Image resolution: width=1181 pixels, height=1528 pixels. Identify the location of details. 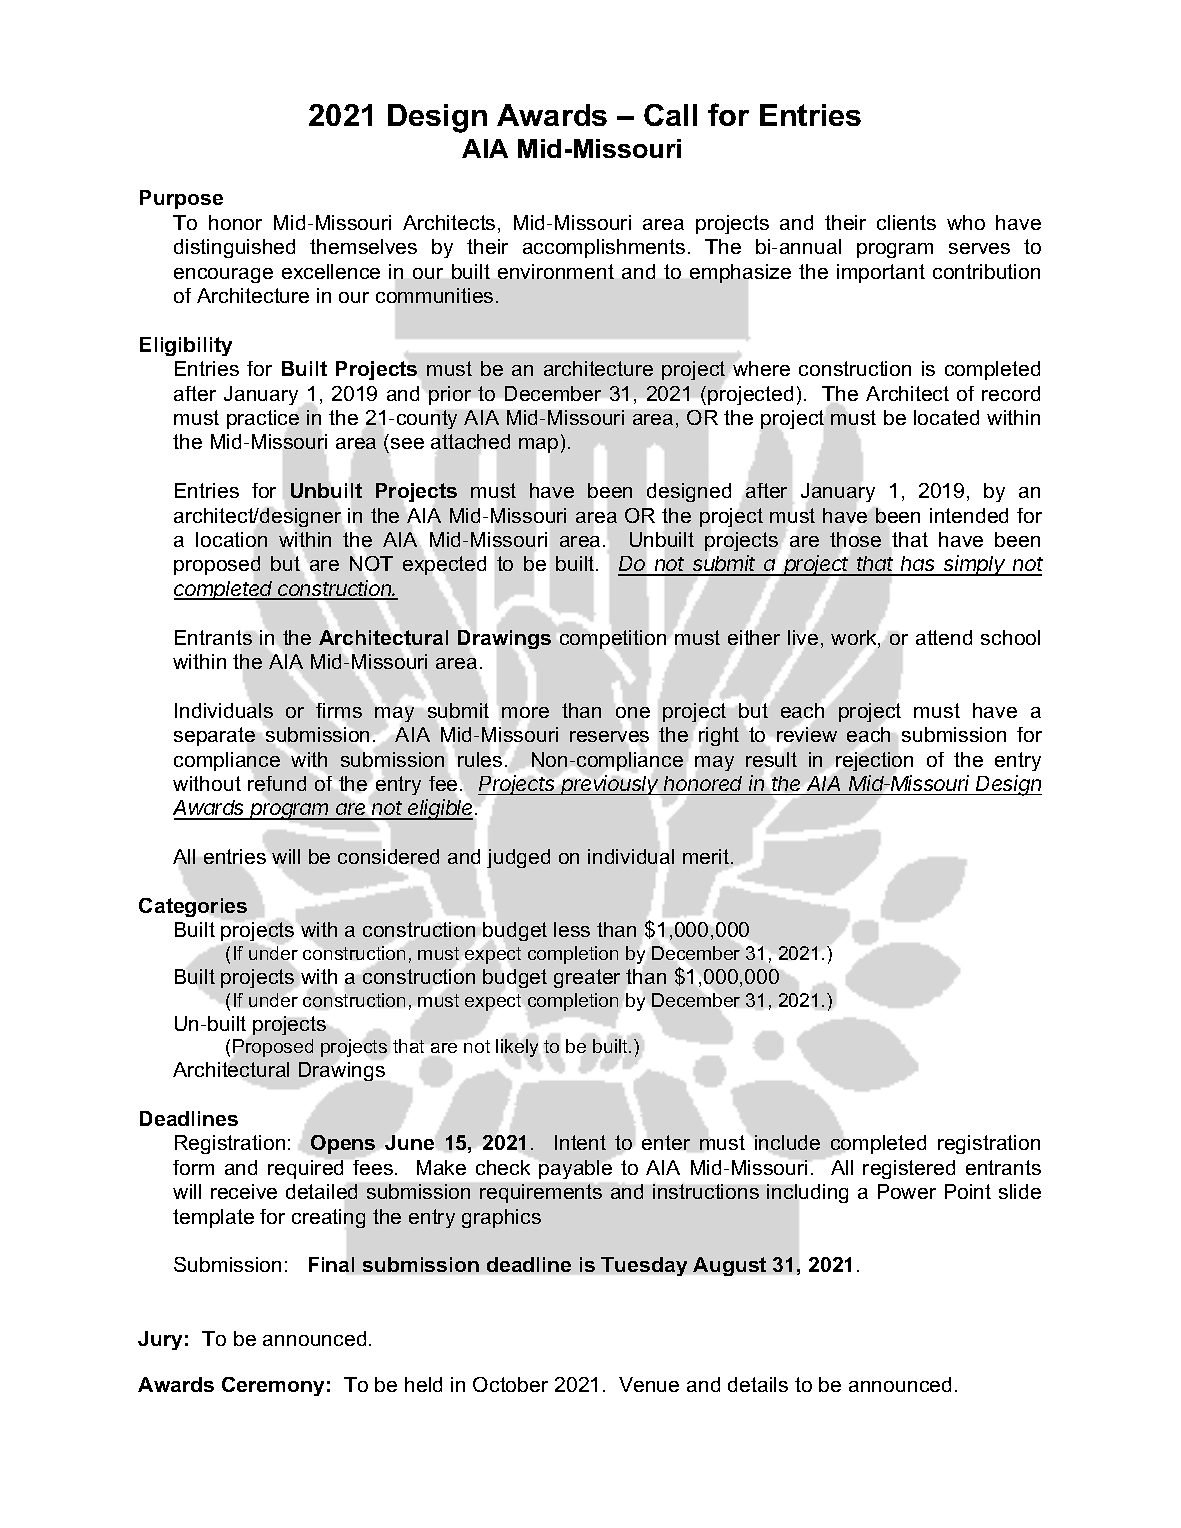
(758, 1384).
